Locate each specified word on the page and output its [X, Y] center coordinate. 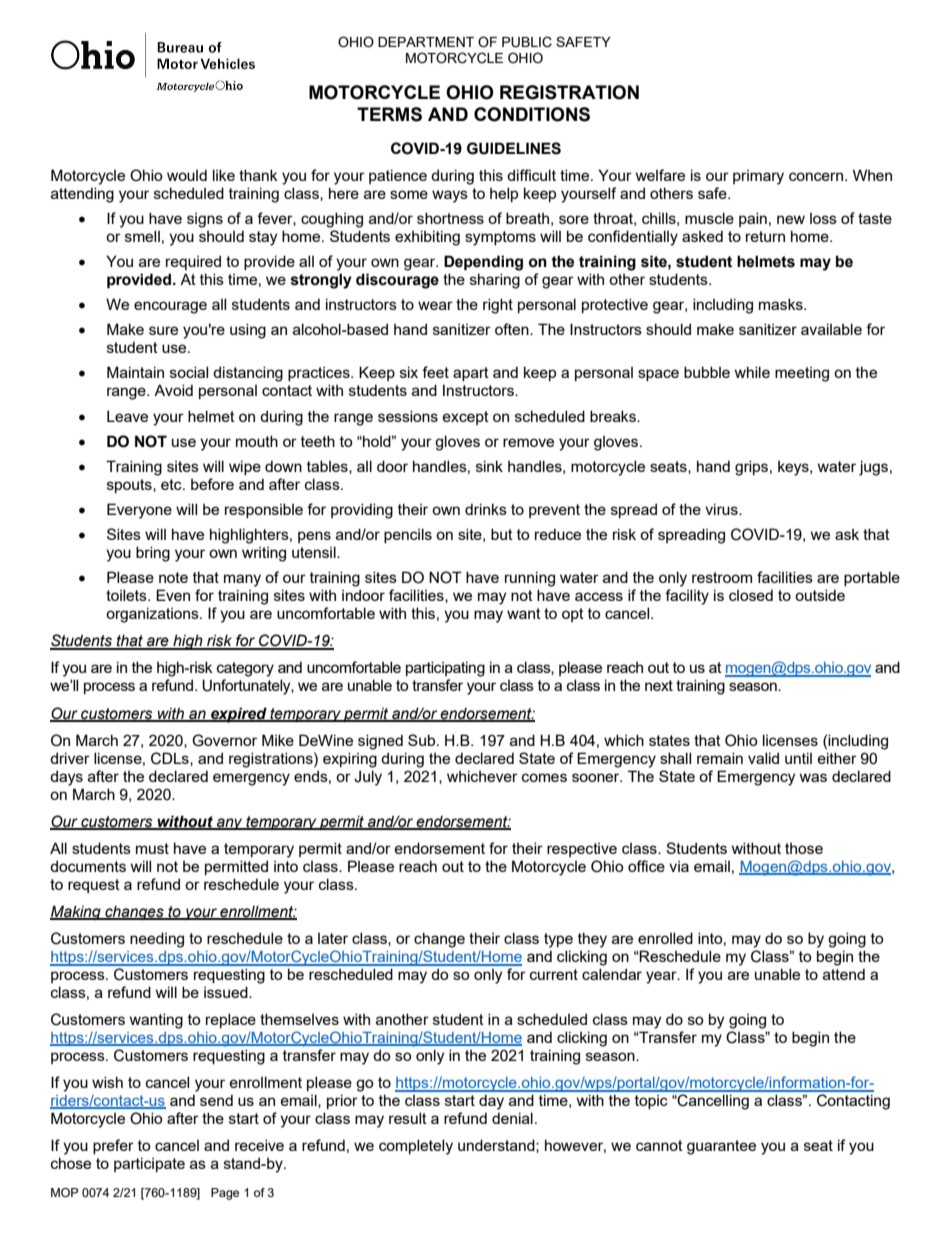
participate [149, 1164]
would [187, 175]
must [152, 848]
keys [794, 468]
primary [758, 177]
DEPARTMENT [426, 42]
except [466, 418]
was [813, 777]
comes [544, 777]
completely [416, 1147]
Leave [127, 416]
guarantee [721, 1147]
